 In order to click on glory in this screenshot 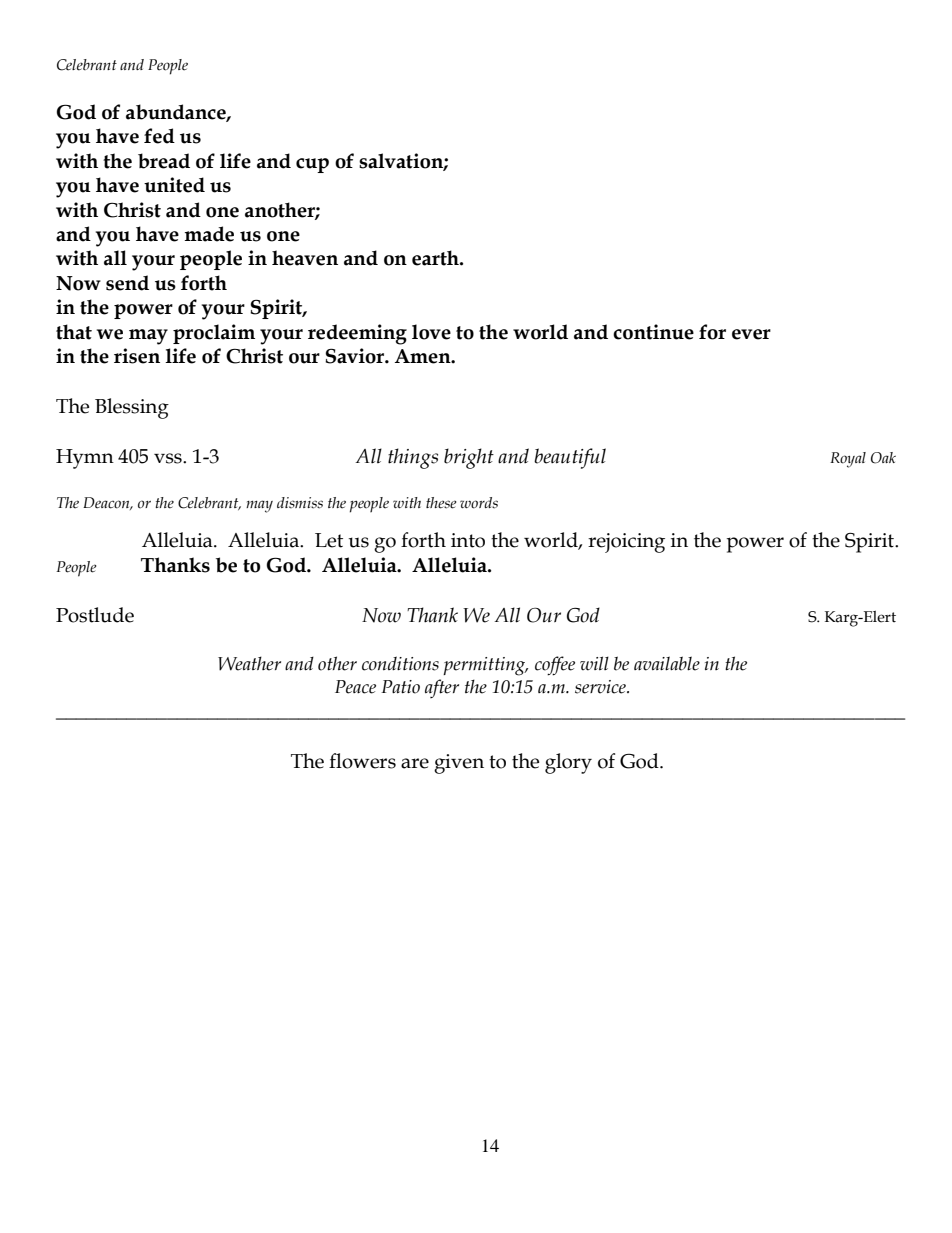, I will do `click(568, 763)`.
